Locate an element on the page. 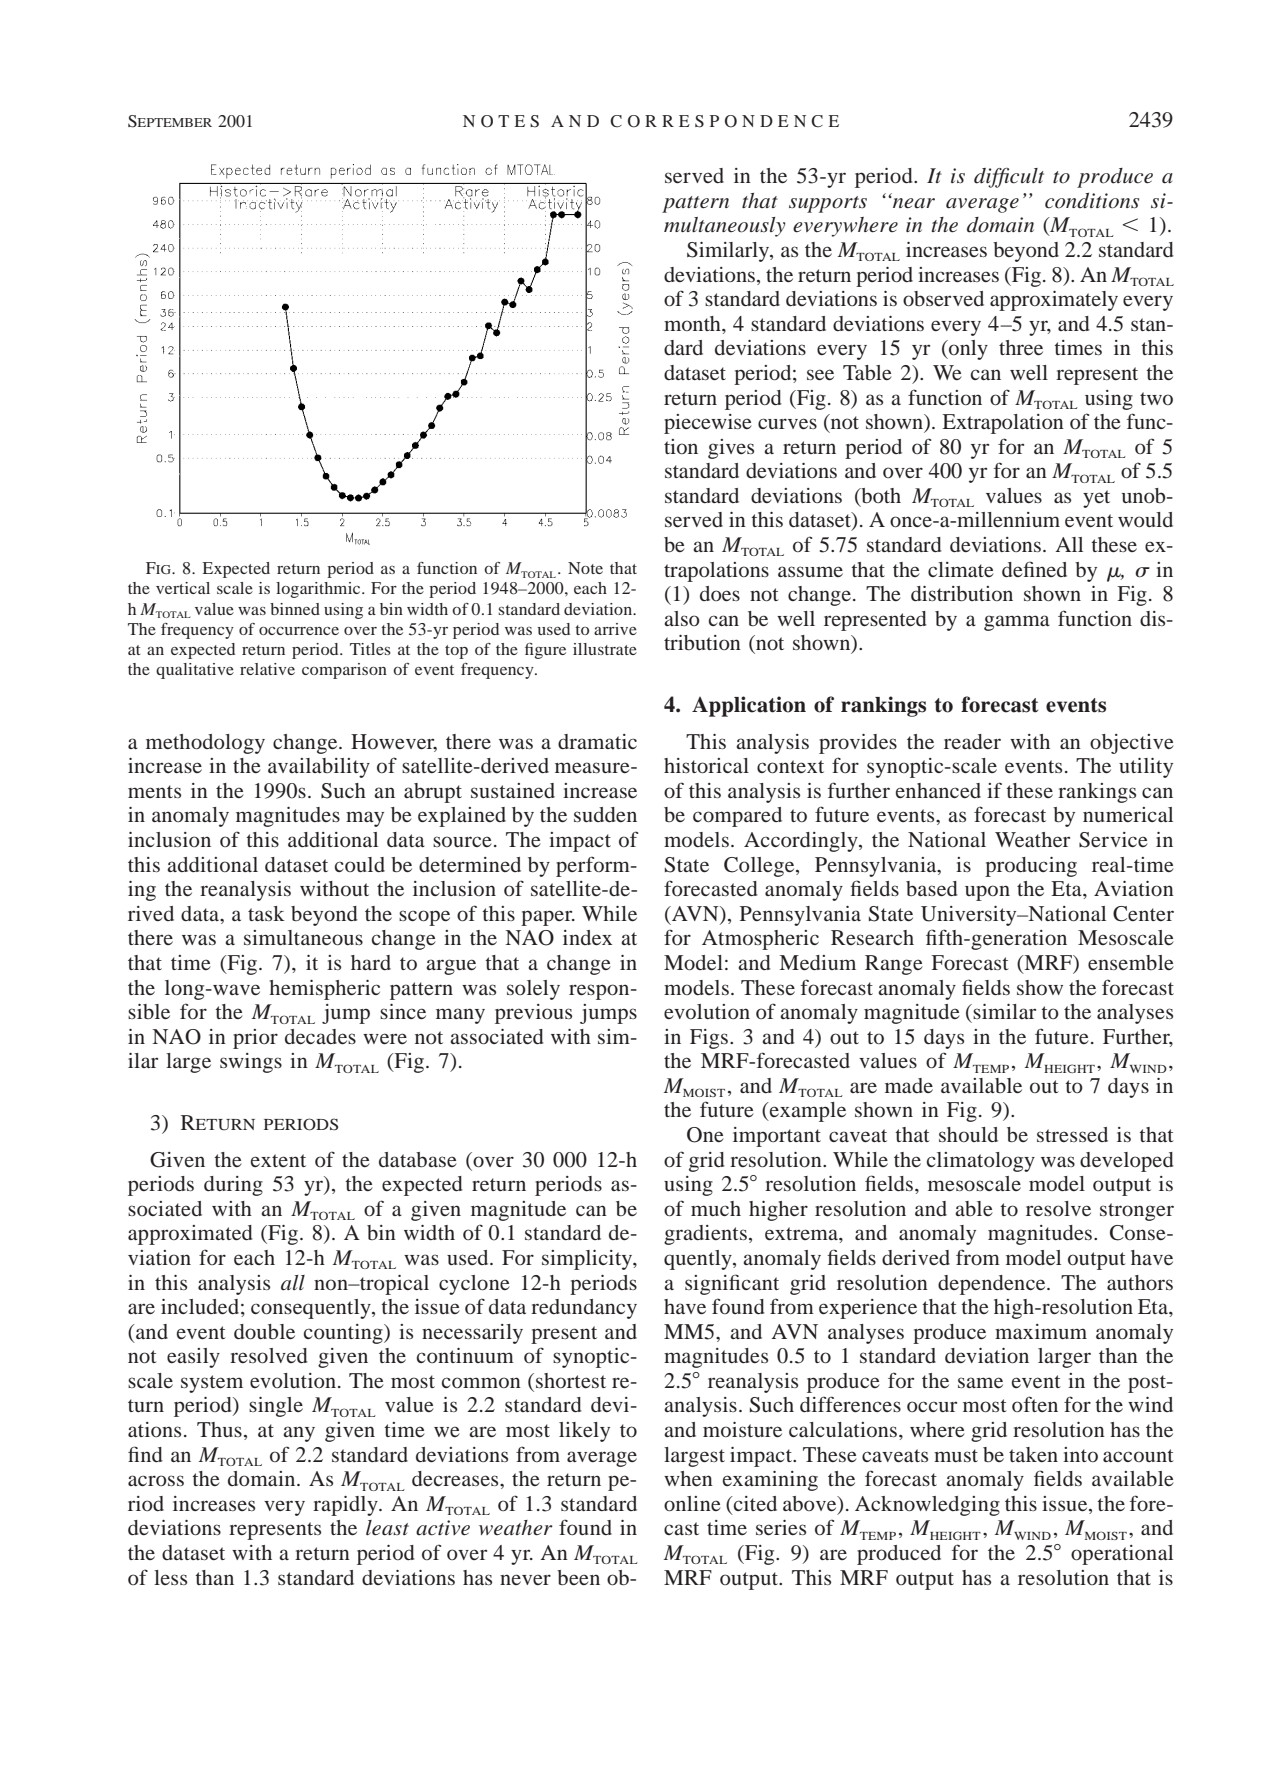 This image has height=1770, width=1287. swings is located at coordinates (251, 1063).
